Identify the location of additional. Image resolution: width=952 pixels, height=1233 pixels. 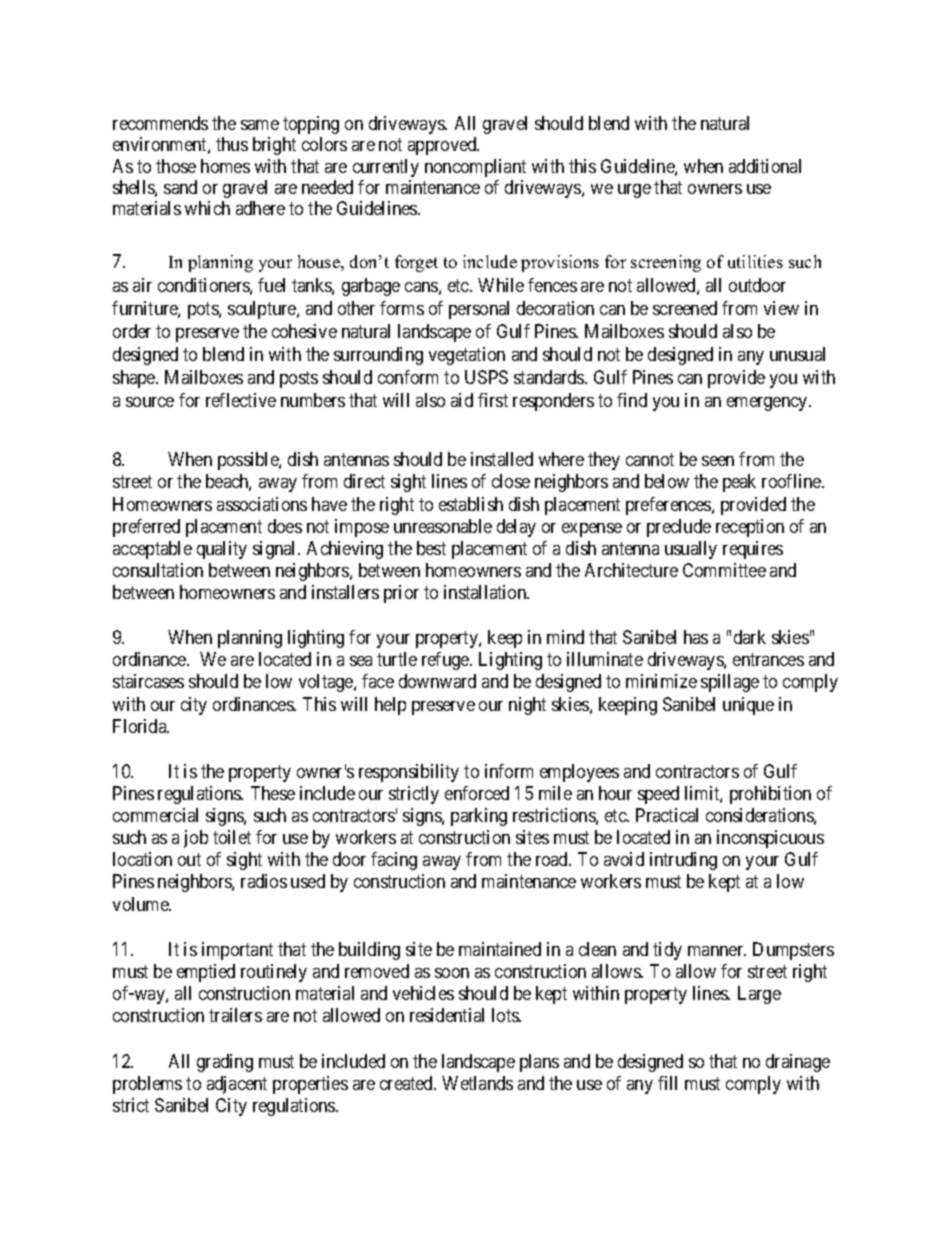
(765, 166).
